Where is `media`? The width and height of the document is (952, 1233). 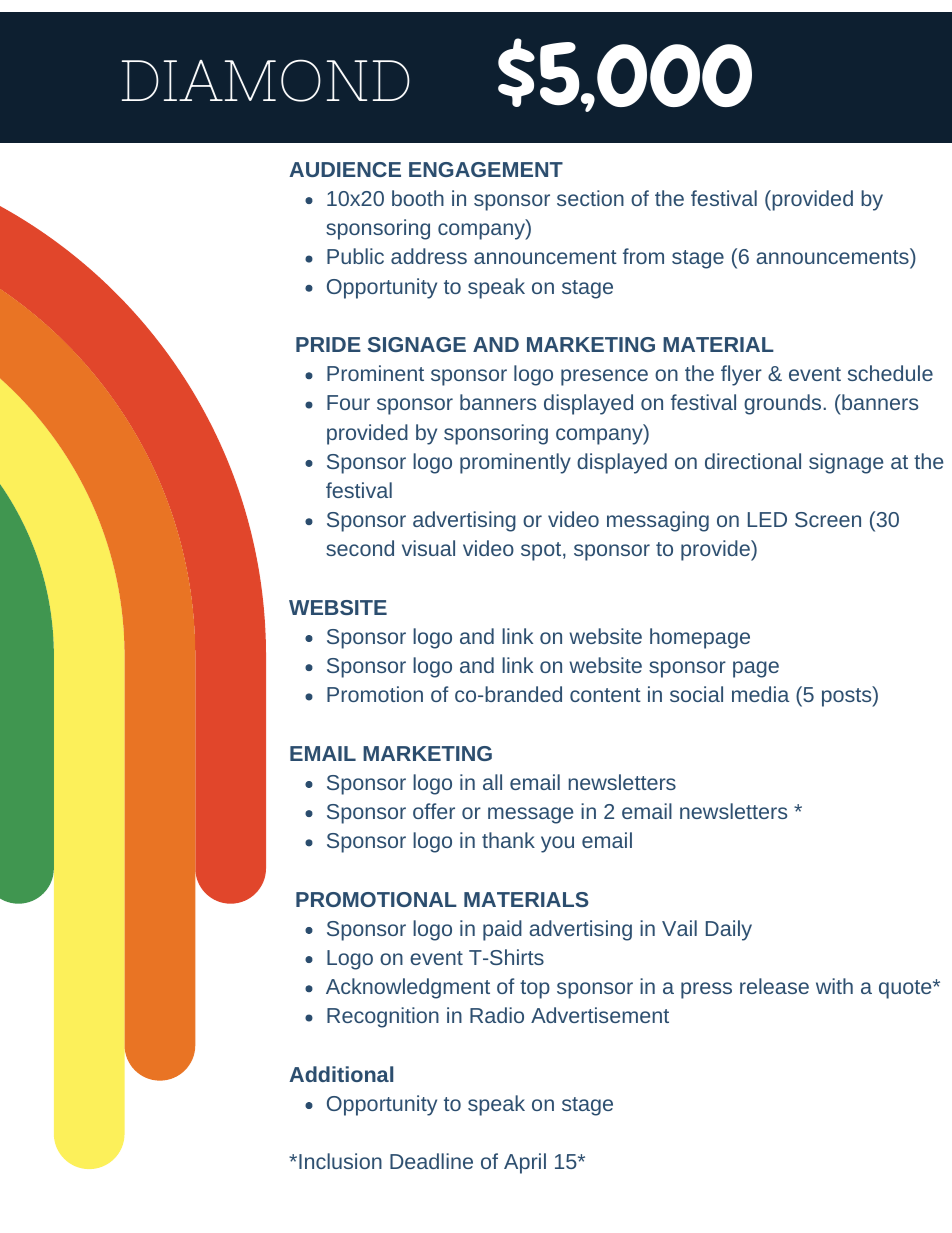 media is located at coordinates (760, 694).
